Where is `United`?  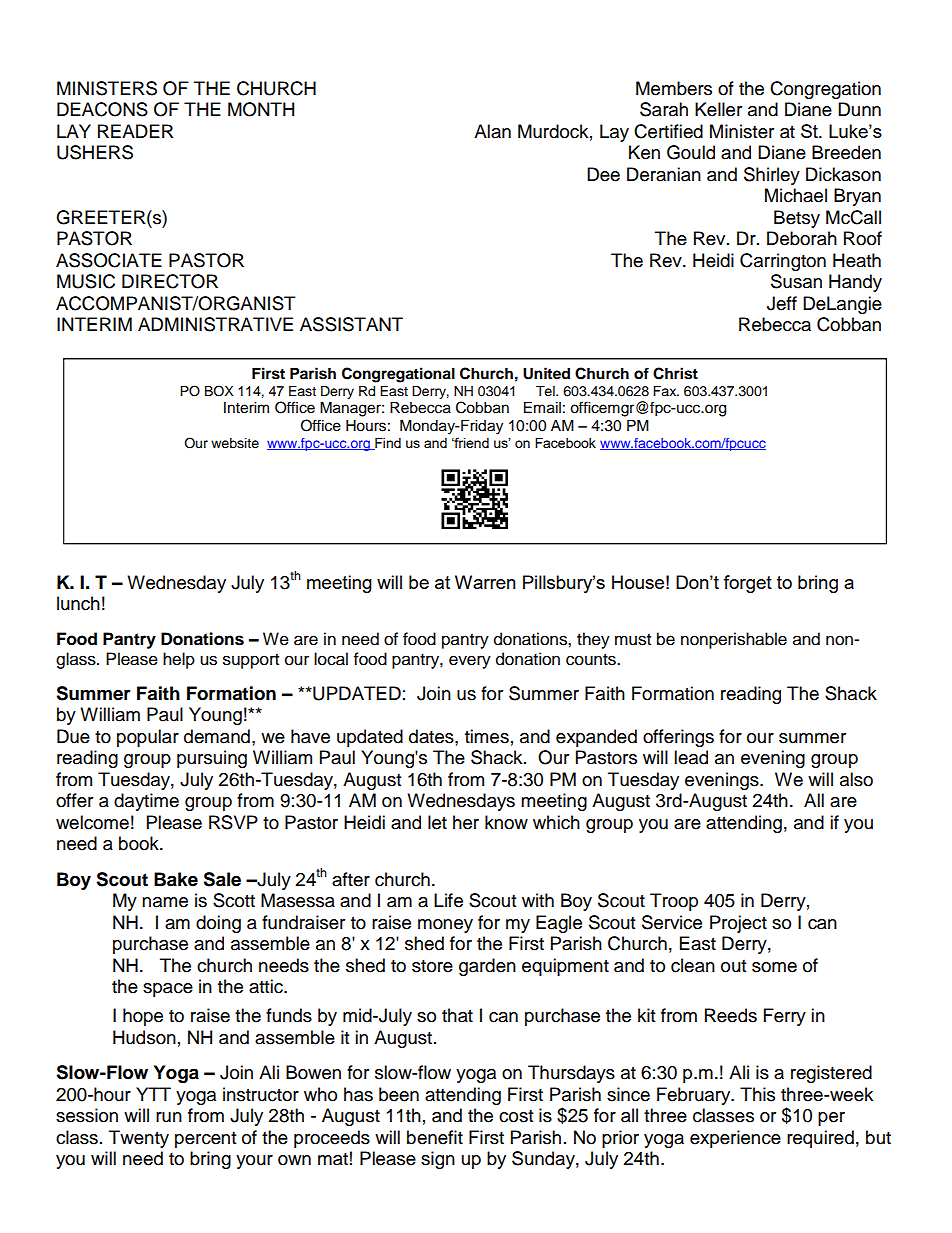
United is located at coordinates (546, 373).
